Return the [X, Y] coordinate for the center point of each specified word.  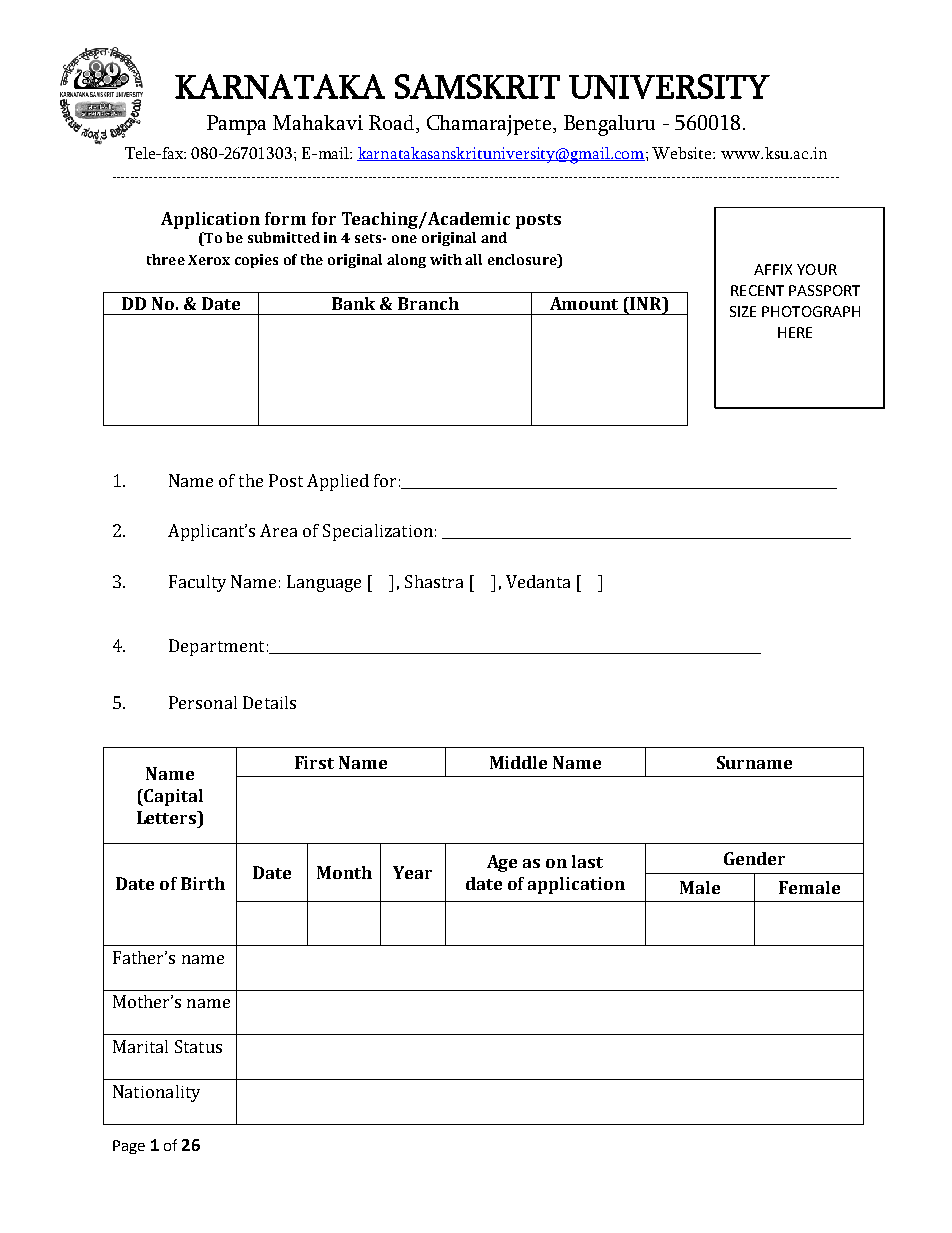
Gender [754, 858]
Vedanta [538, 581]
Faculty [197, 583]
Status [198, 1046]
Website [683, 153]
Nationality [156, 1093]
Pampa [236, 125]
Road [393, 124]
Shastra [434, 581]
